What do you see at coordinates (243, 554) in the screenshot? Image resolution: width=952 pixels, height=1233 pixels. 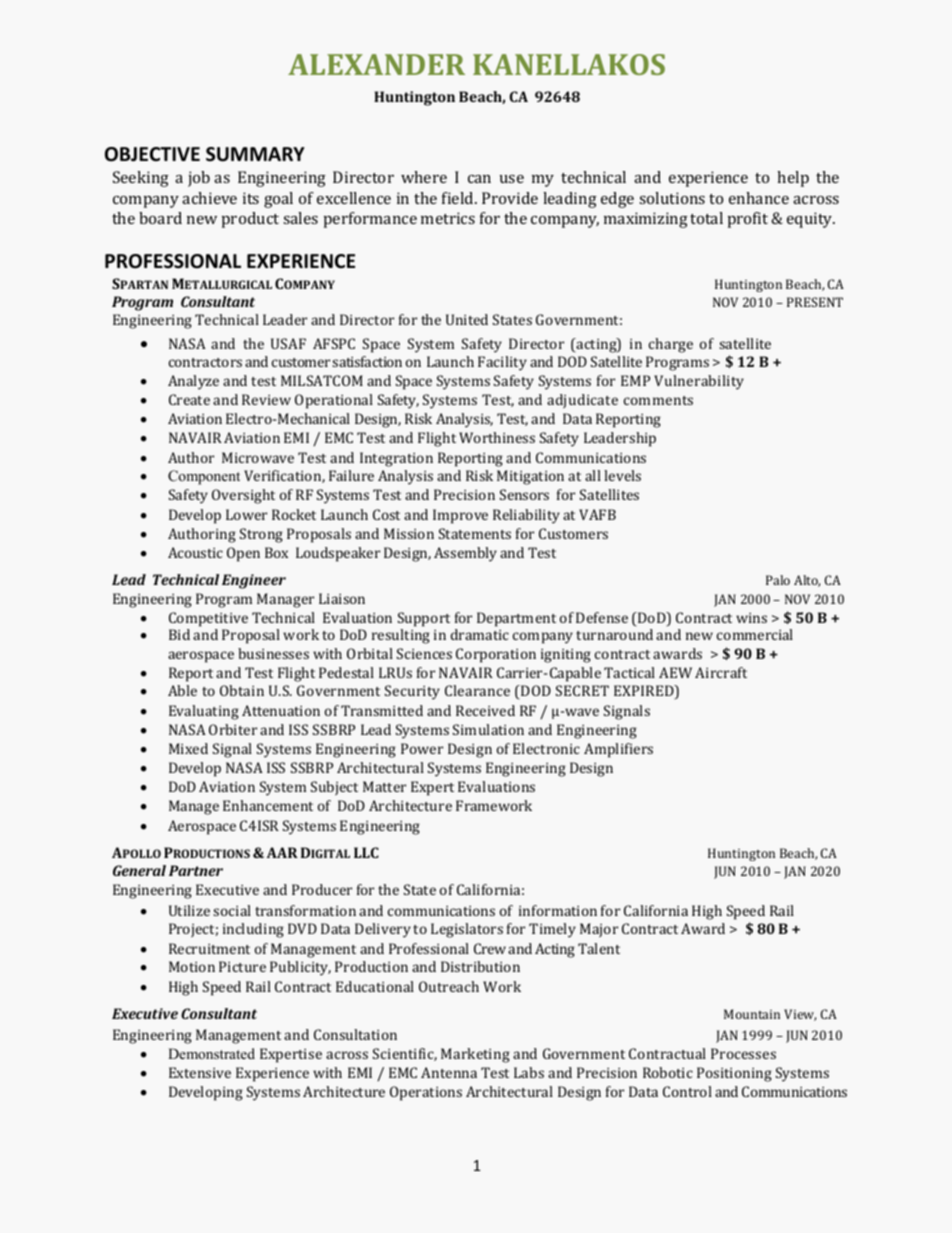 I see `Open` at bounding box center [243, 554].
